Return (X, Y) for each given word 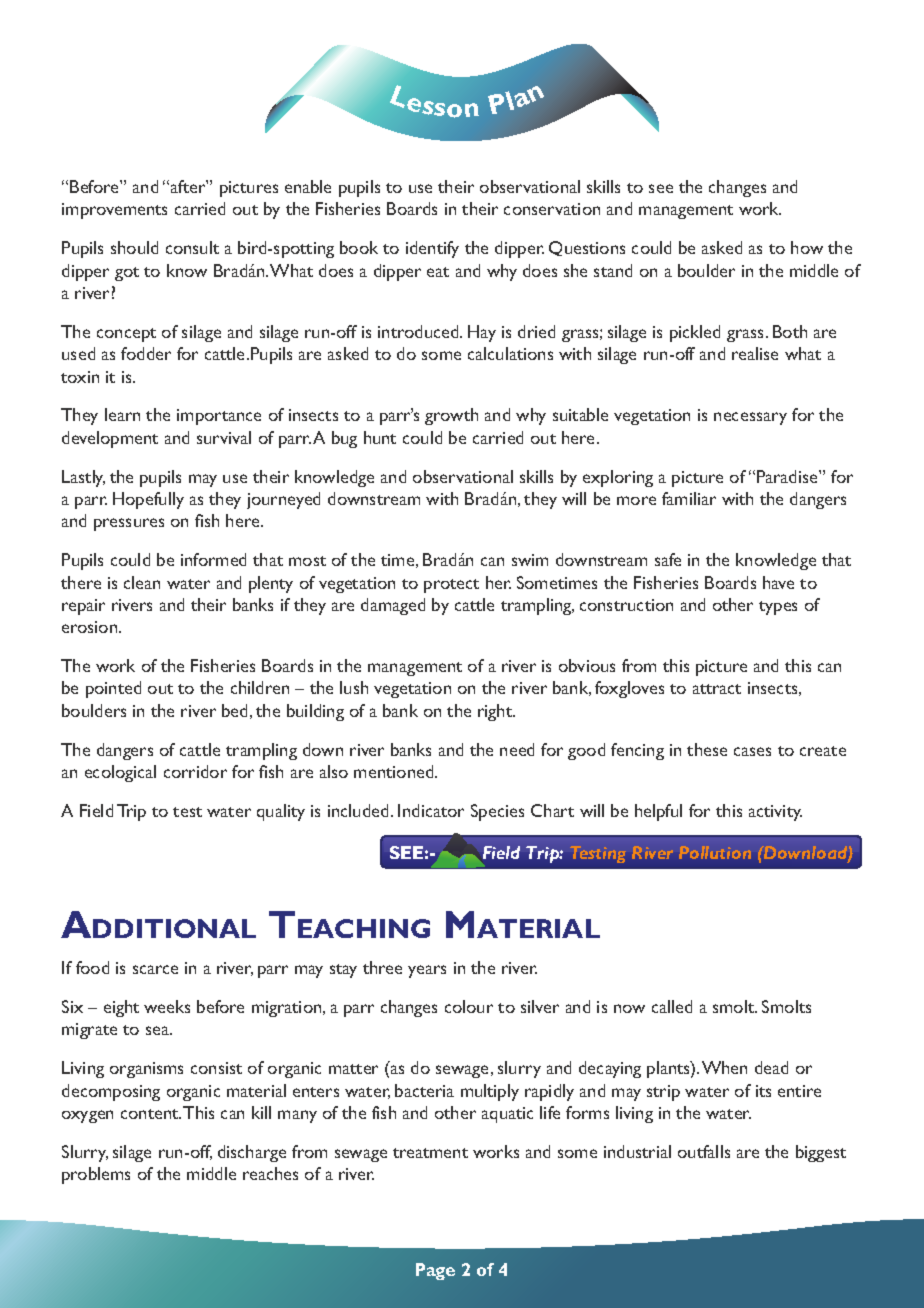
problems (96, 1175)
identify (432, 249)
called (672, 1006)
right (496, 712)
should (134, 247)
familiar (689, 498)
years (427, 971)
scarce (155, 969)
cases (752, 751)
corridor (195, 771)
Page (435, 1271)
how (807, 247)
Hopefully (148, 500)
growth (451, 416)
